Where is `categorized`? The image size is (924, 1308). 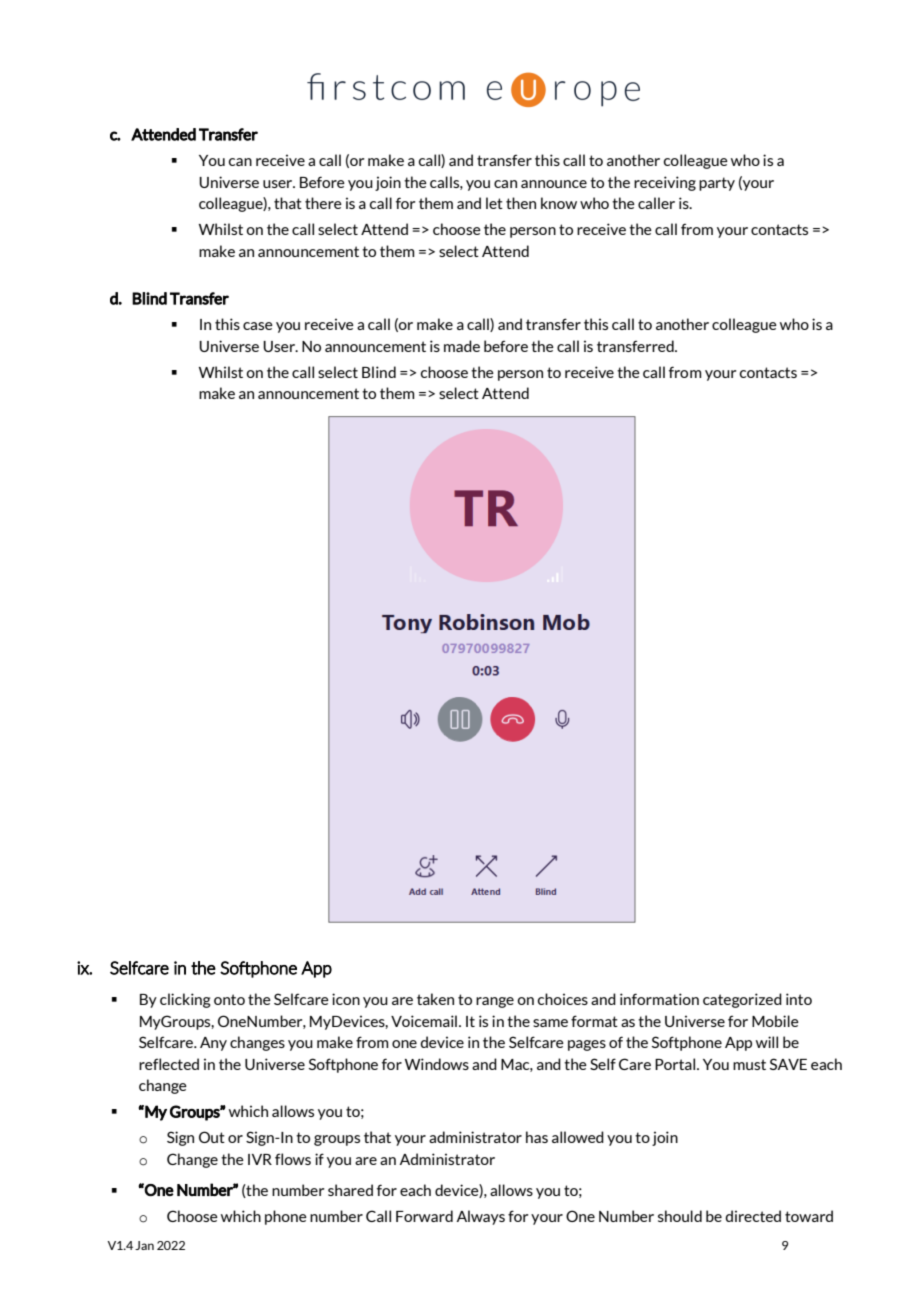
categorized is located at coordinates (742, 1000).
